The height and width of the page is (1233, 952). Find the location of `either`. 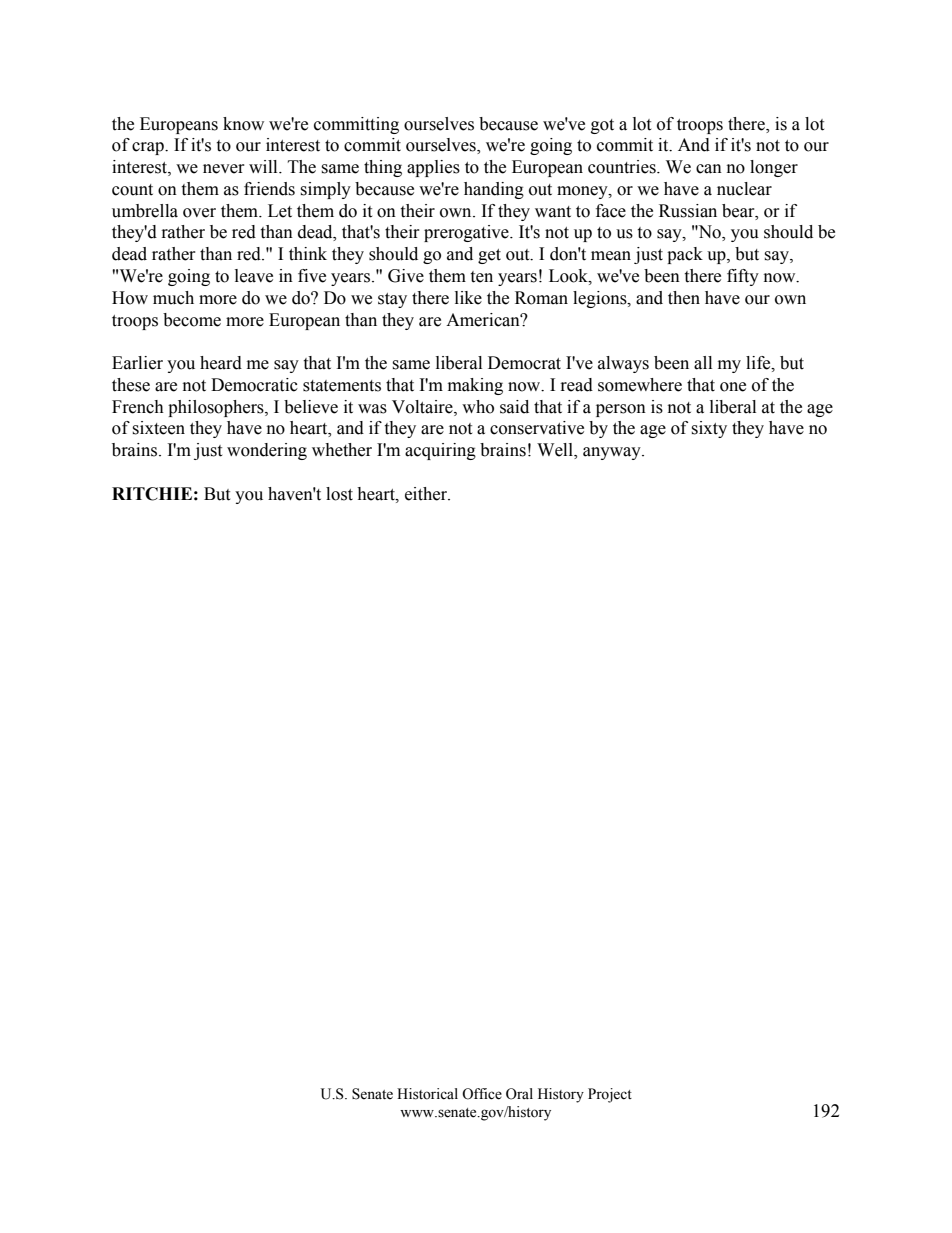

either is located at coordinates (427, 494).
